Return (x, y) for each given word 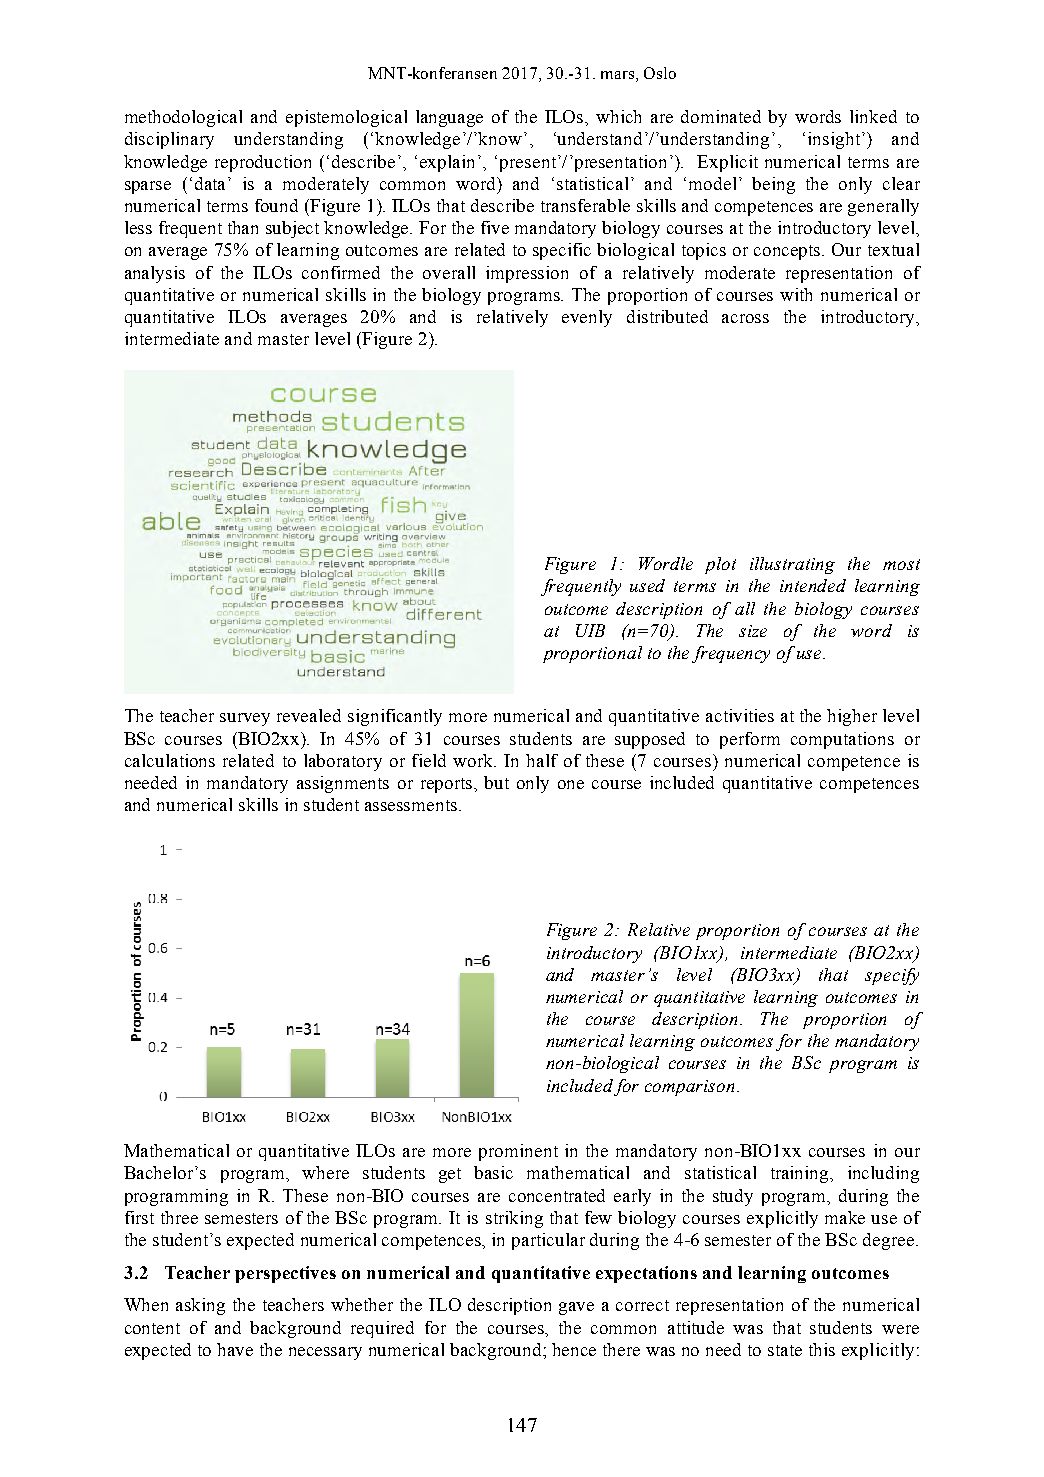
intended (813, 585)
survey (245, 719)
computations (842, 740)
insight (834, 140)
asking (200, 1306)
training (801, 1174)
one (571, 784)
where (325, 1172)
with (796, 294)
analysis (155, 274)
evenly (587, 318)
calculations (170, 760)
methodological (183, 118)
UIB (590, 630)
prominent (518, 1152)
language (449, 118)
